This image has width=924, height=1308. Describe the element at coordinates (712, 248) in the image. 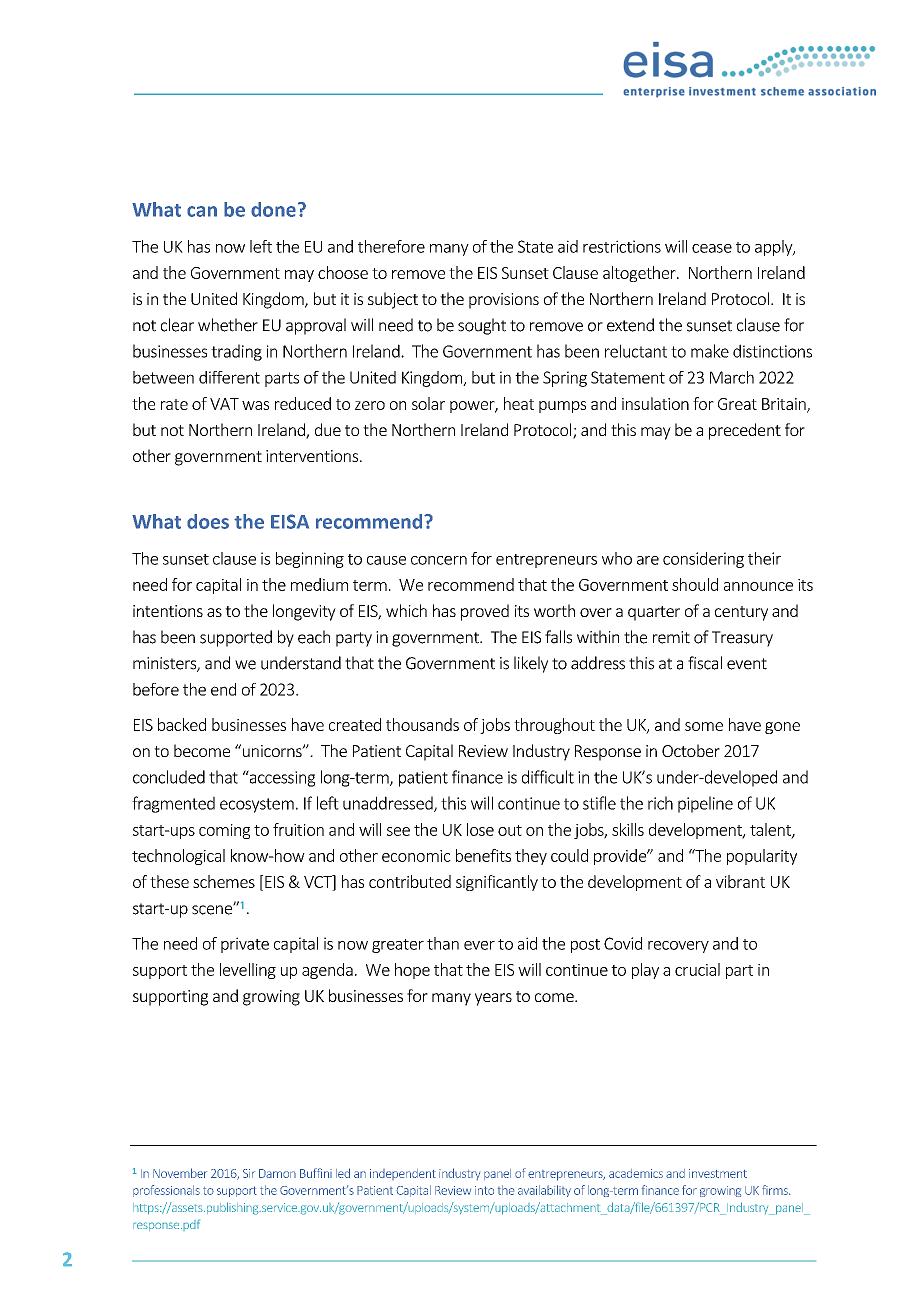

I see `cease` at that location.
